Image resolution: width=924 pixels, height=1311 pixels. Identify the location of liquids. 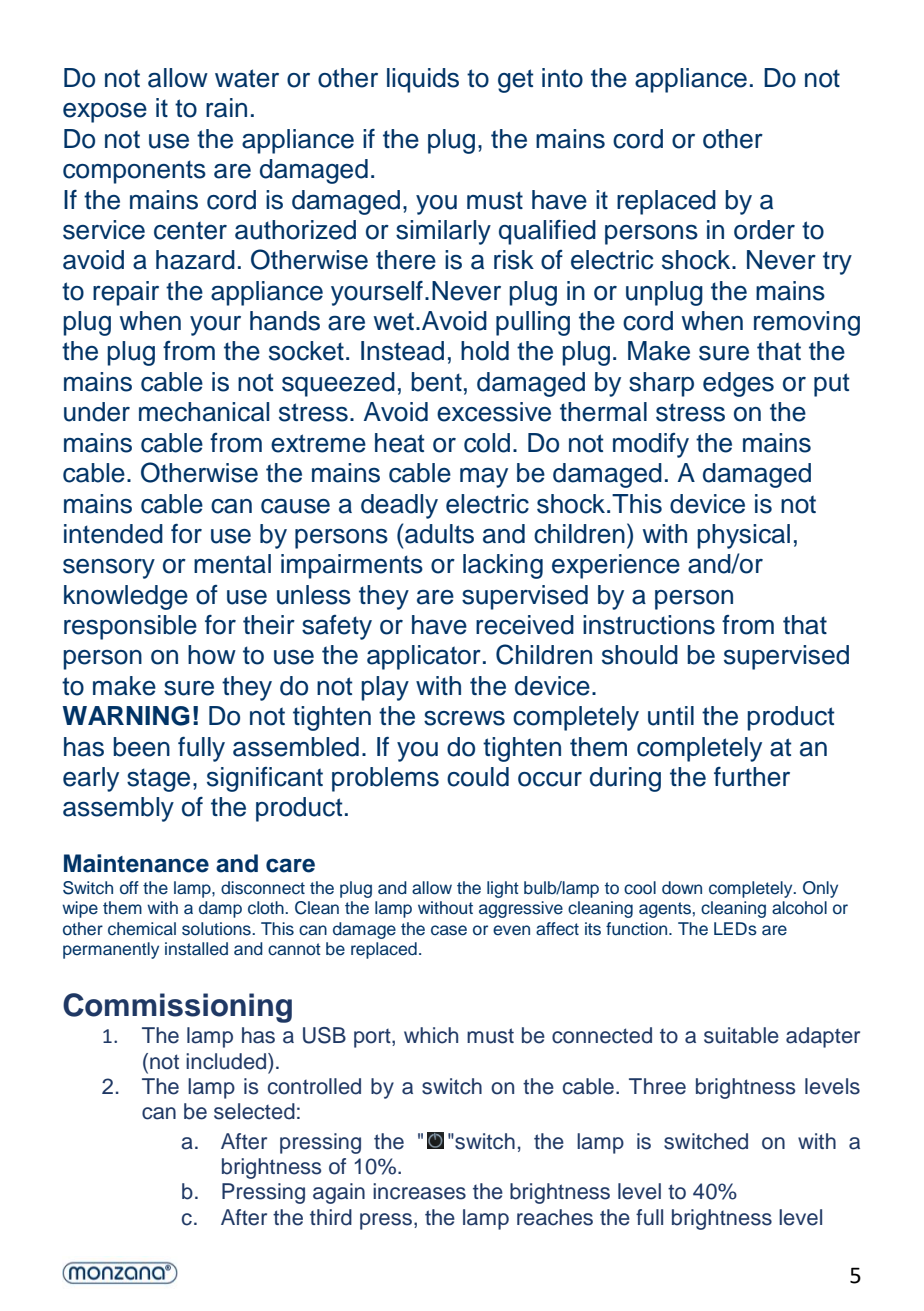
(423, 80).
